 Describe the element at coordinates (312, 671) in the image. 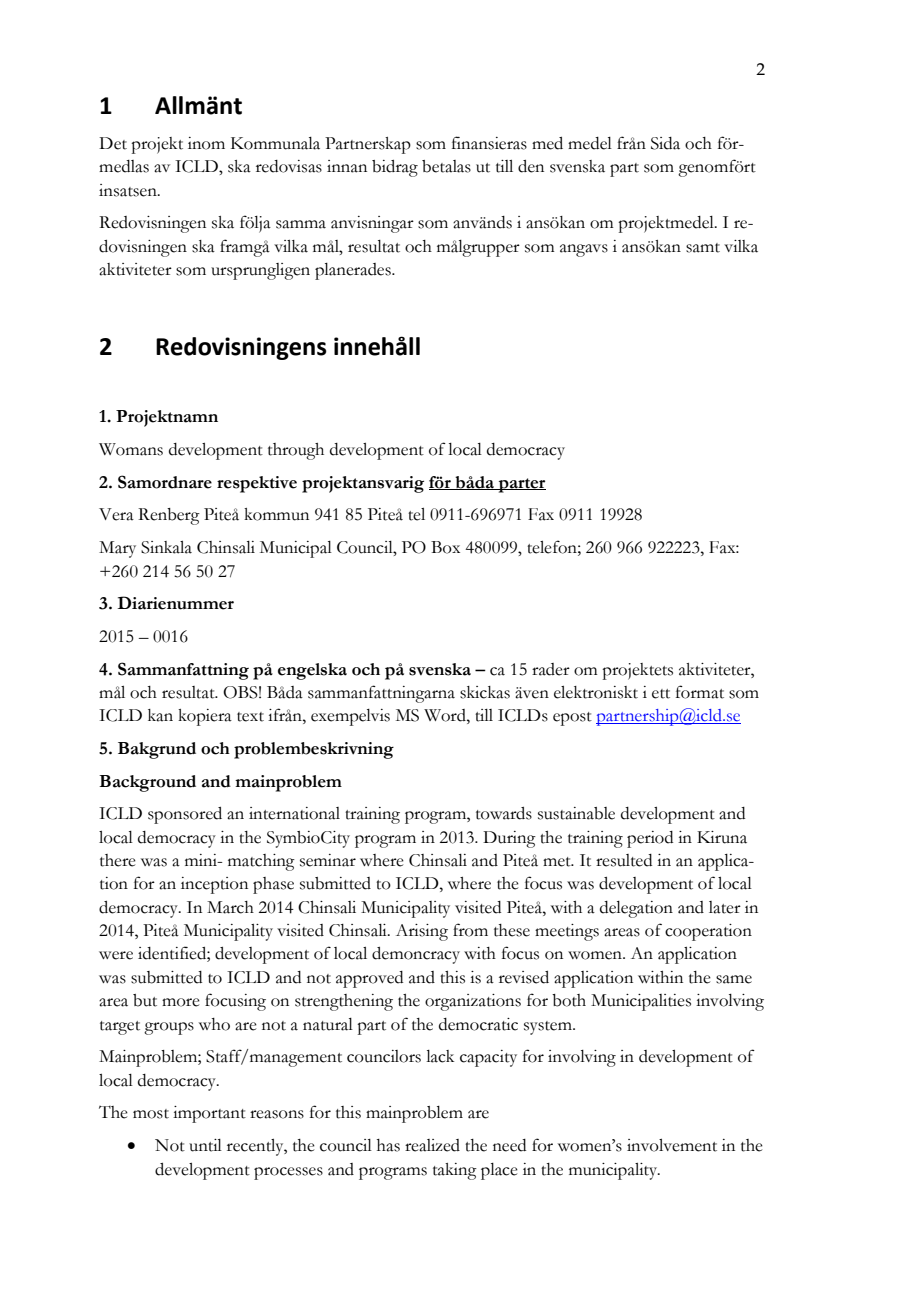

I see `engelska` at that location.
